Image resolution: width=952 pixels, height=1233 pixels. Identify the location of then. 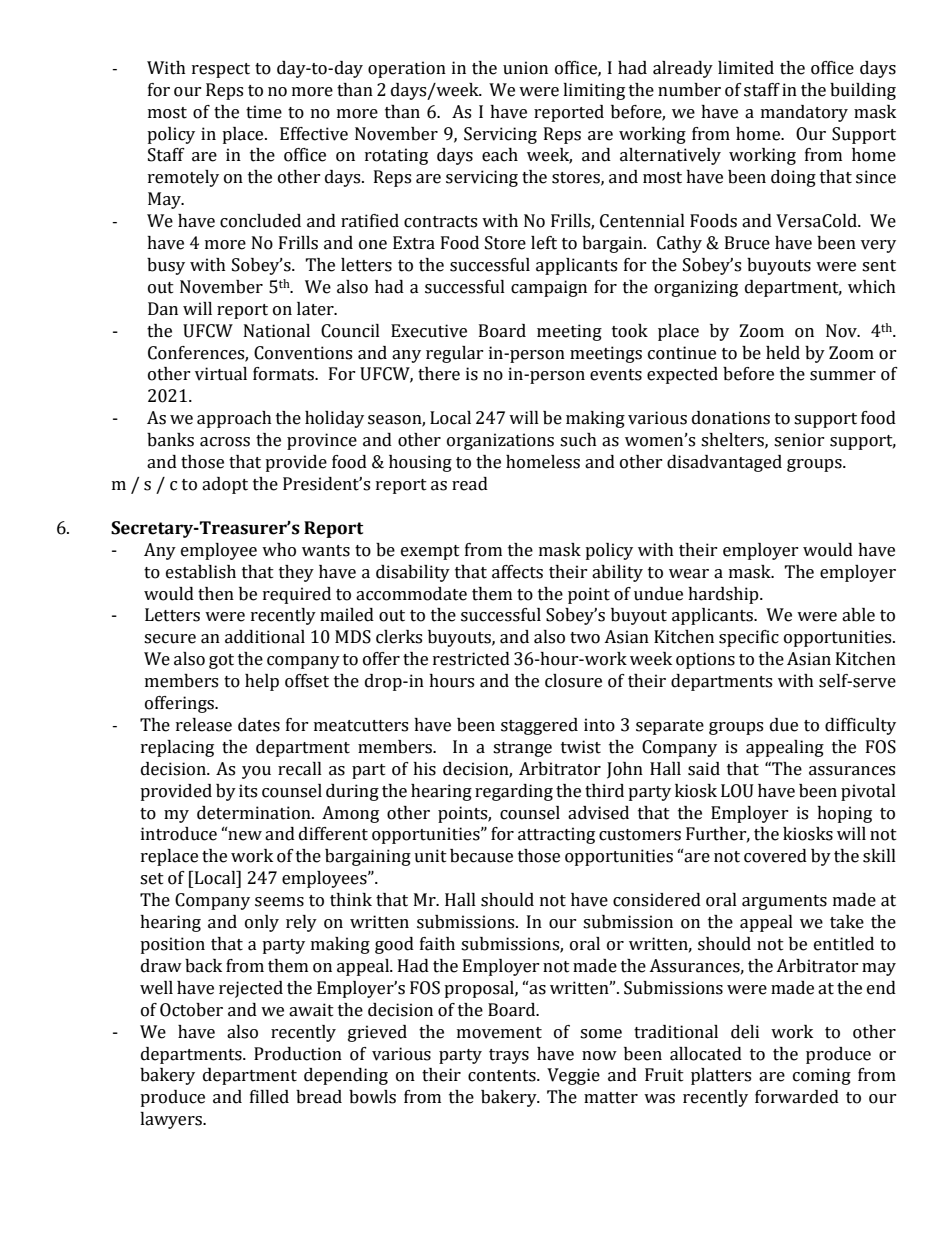
(216, 594).
